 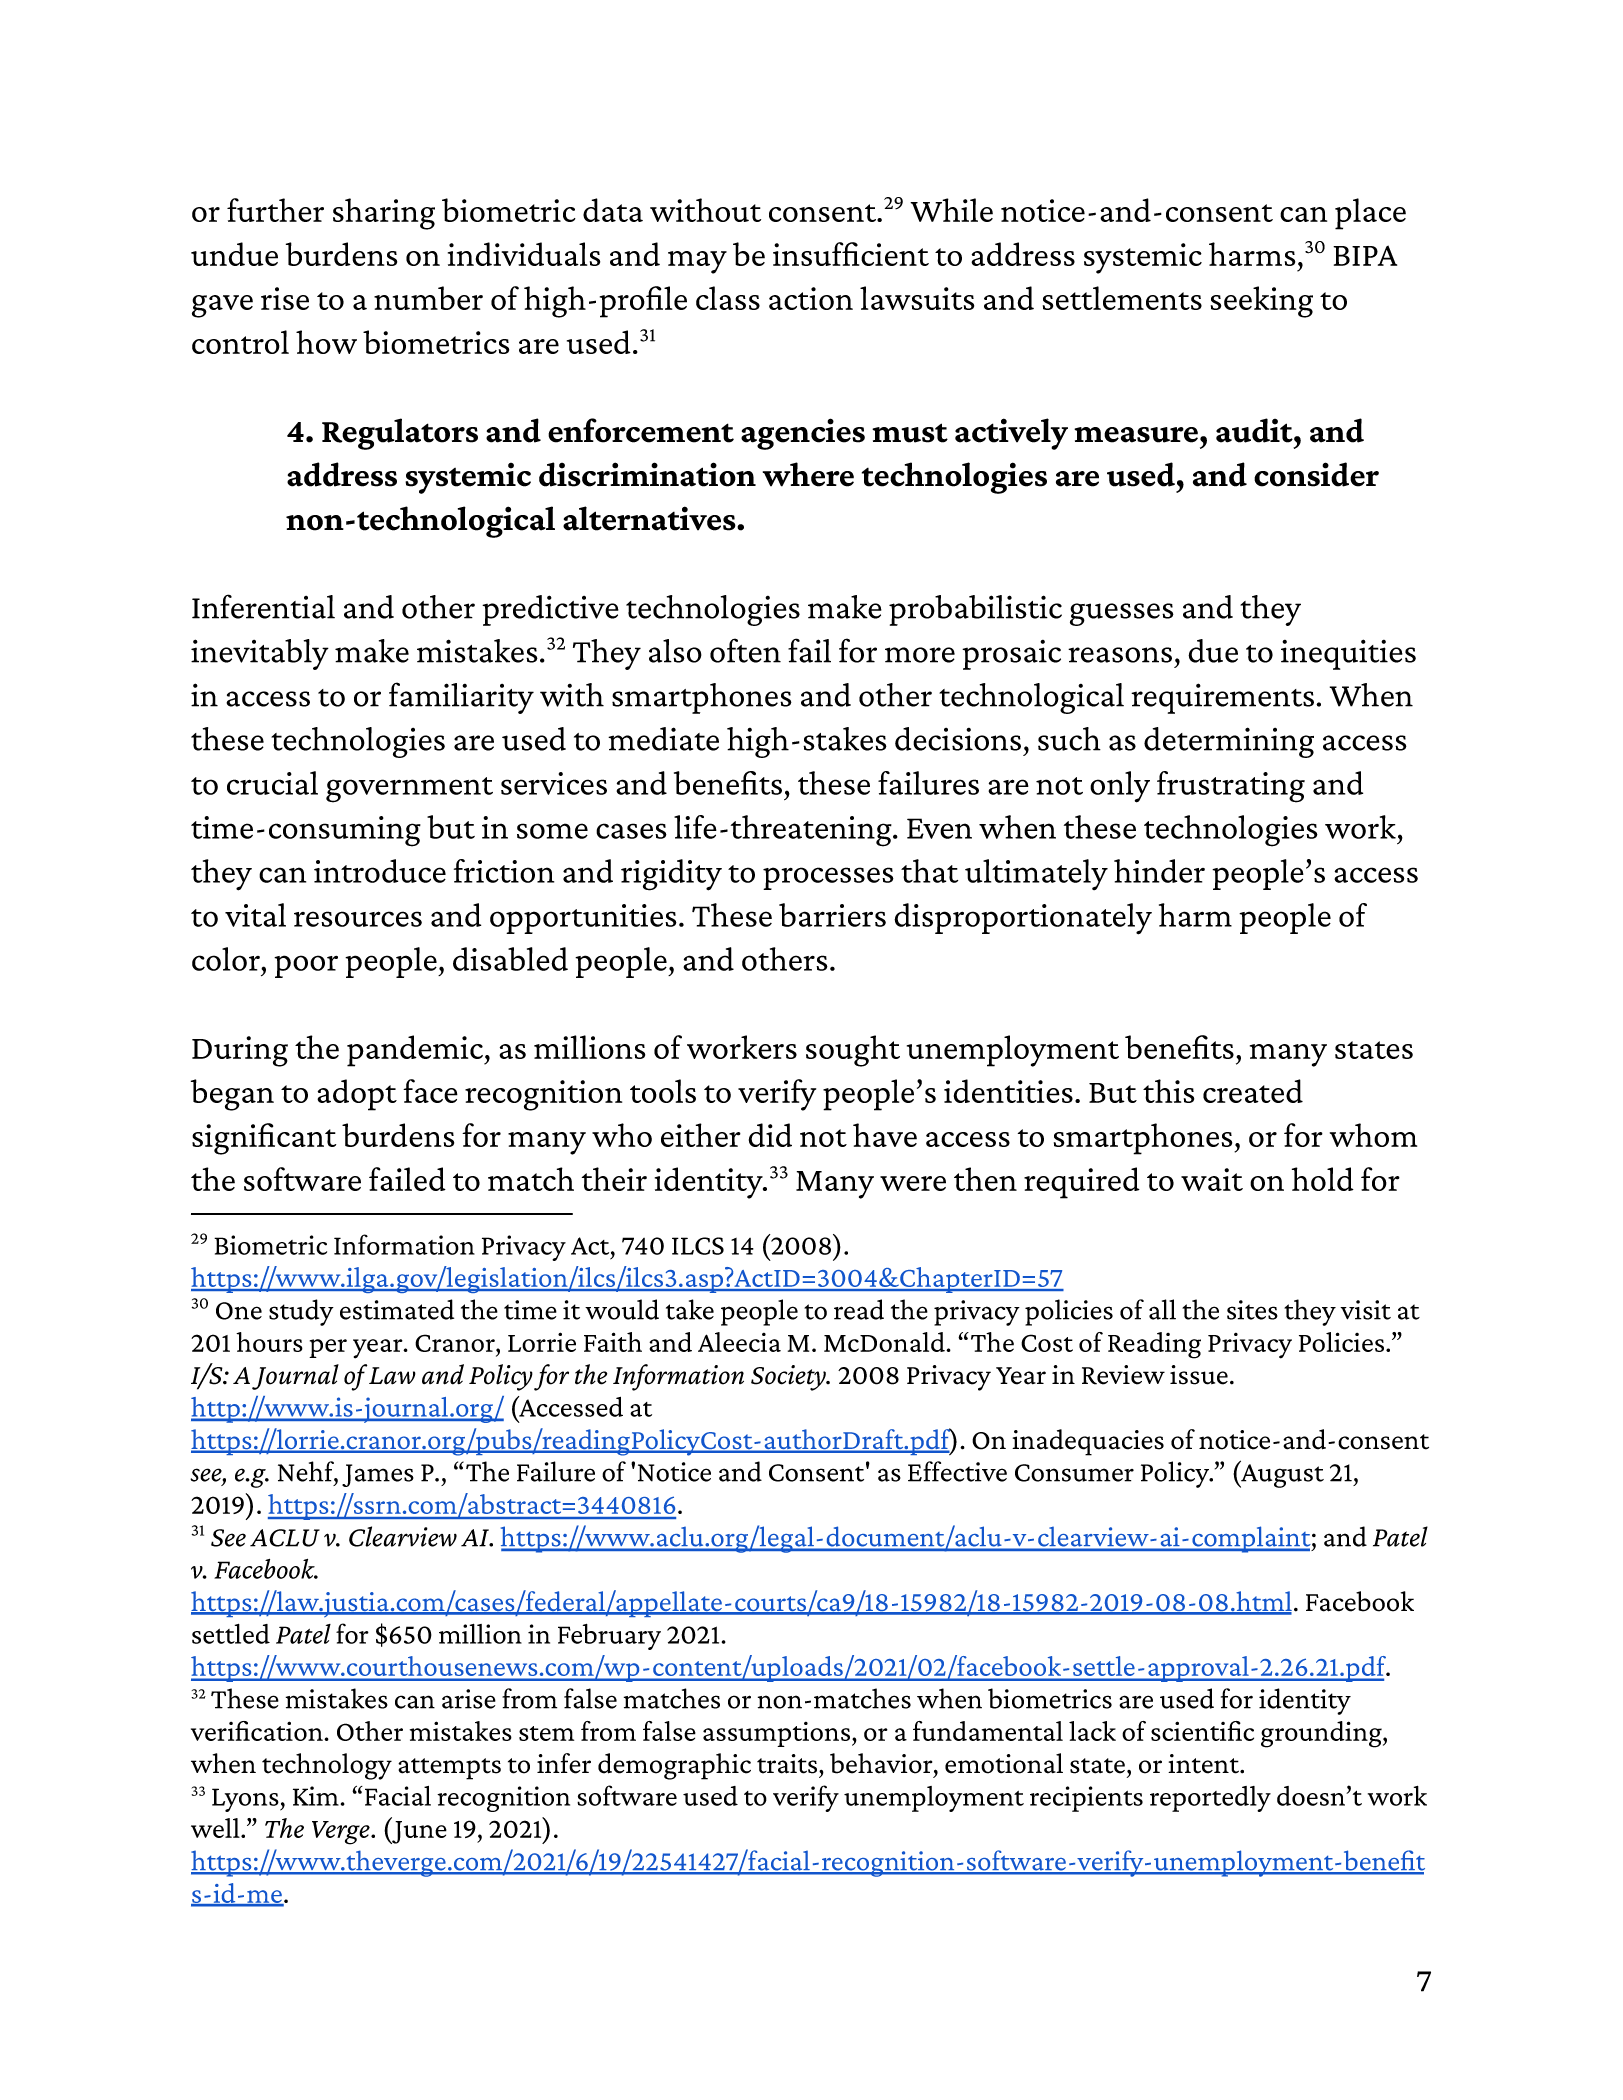 What do you see at coordinates (327, 1766) in the document?
I see `technology` at bounding box center [327, 1766].
